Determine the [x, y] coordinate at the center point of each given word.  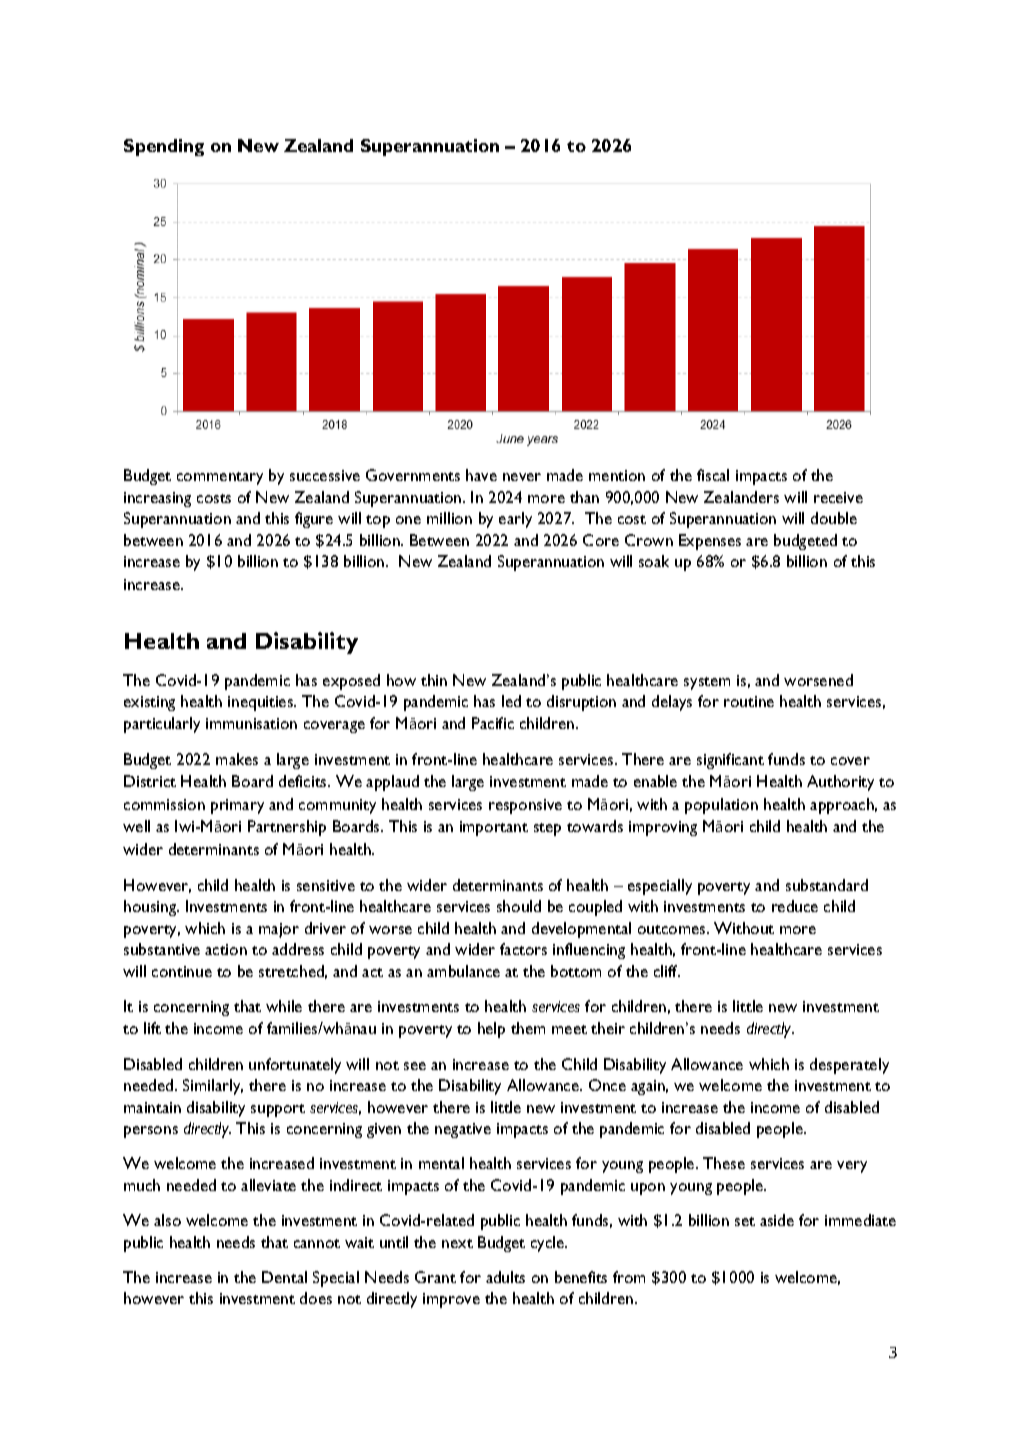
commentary [220, 478]
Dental [284, 1277]
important [494, 828]
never [522, 477]
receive [838, 497]
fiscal [713, 475]
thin [434, 680]
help [491, 1030]
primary [237, 806]
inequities [262, 703]
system [707, 683]
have [481, 475]
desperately [849, 1066]
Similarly [213, 1087]
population [721, 806]
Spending [164, 147]
